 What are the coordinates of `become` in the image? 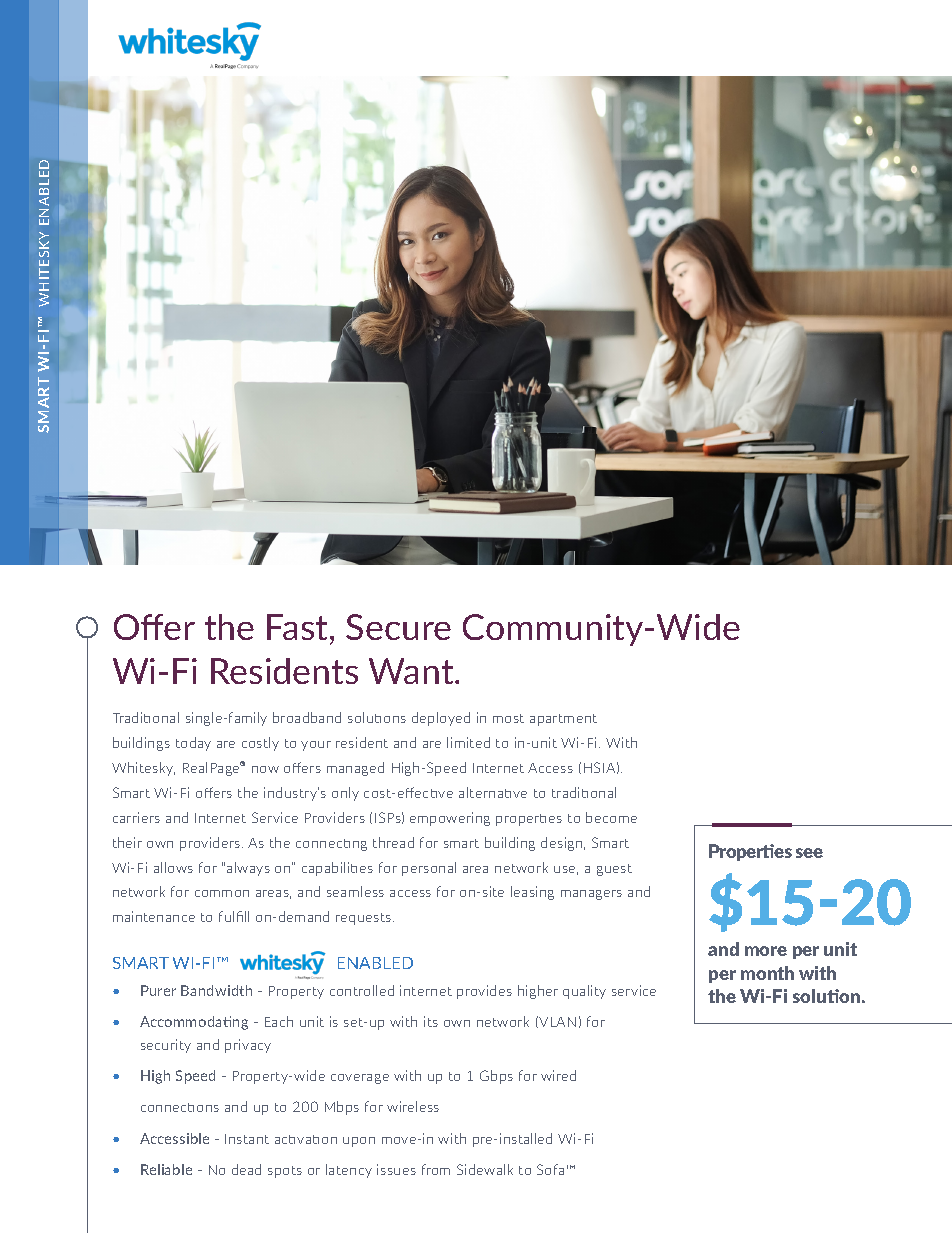 It's located at (611, 817).
